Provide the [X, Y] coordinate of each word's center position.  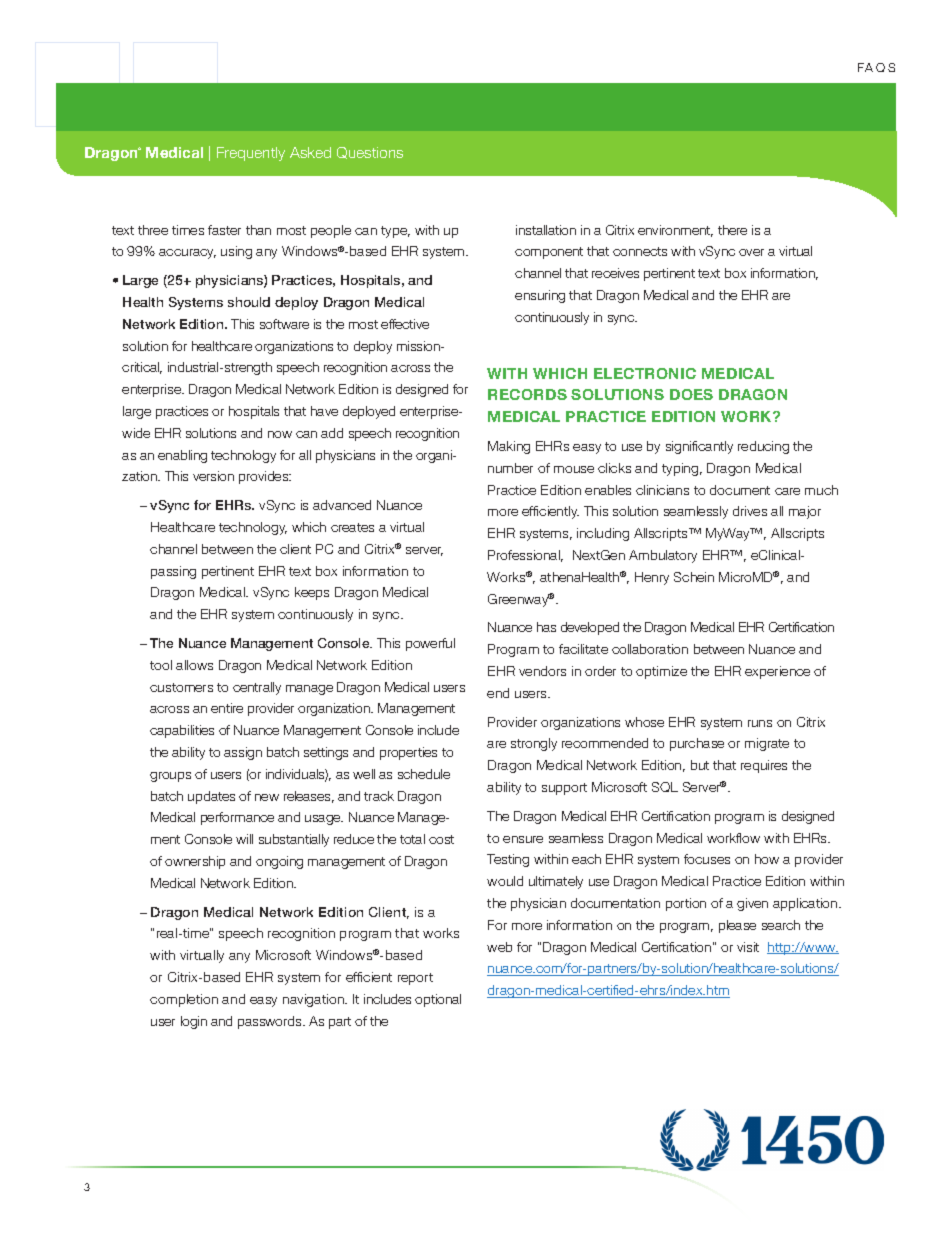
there [732, 230]
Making [509, 447]
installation [546, 230]
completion [184, 1000]
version [213, 476]
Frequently [251, 154]
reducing [763, 447]
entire [227, 708]
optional [438, 1000]
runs [760, 723]
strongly [534, 744]
